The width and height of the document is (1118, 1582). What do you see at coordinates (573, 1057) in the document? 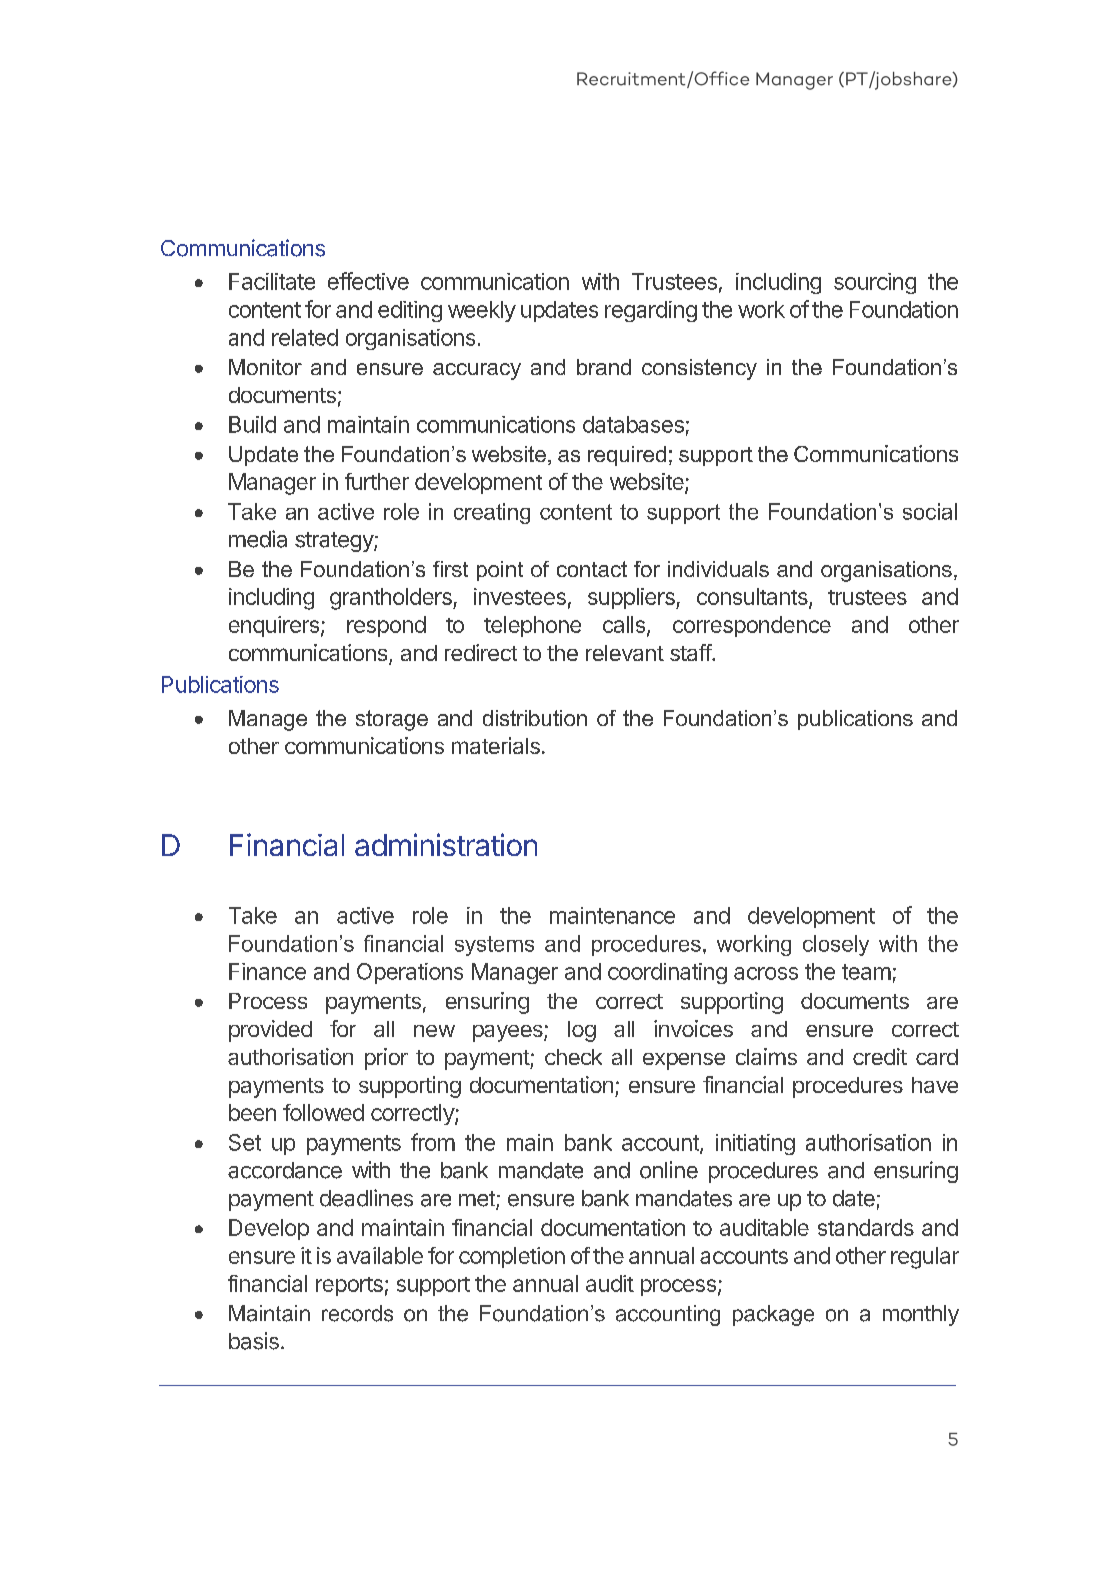
I see `check` at bounding box center [573, 1057].
